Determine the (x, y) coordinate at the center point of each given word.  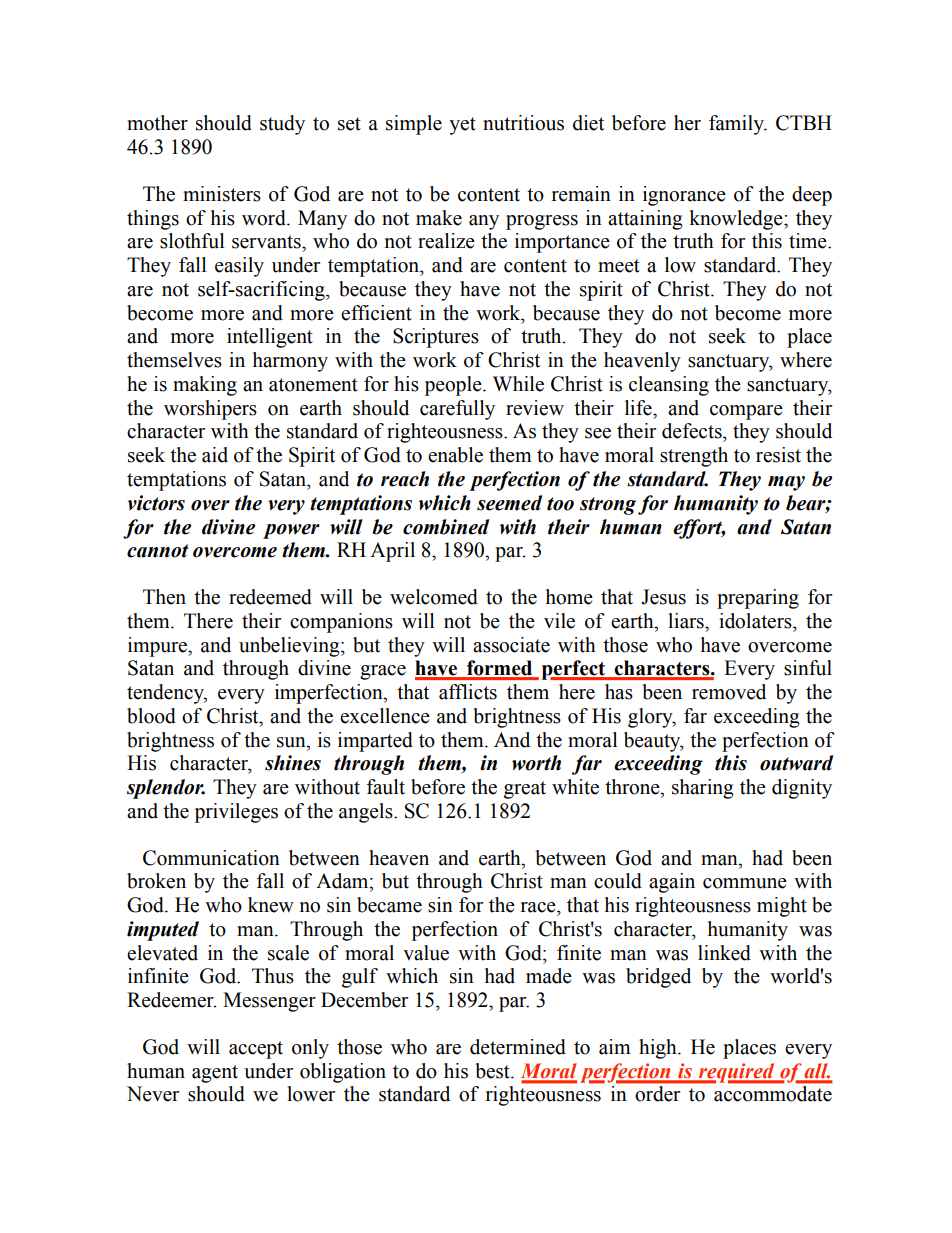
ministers (222, 194)
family (737, 125)
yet (462, 126)
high (659, 1049)
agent (215, 1074)
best (494, 1071)
